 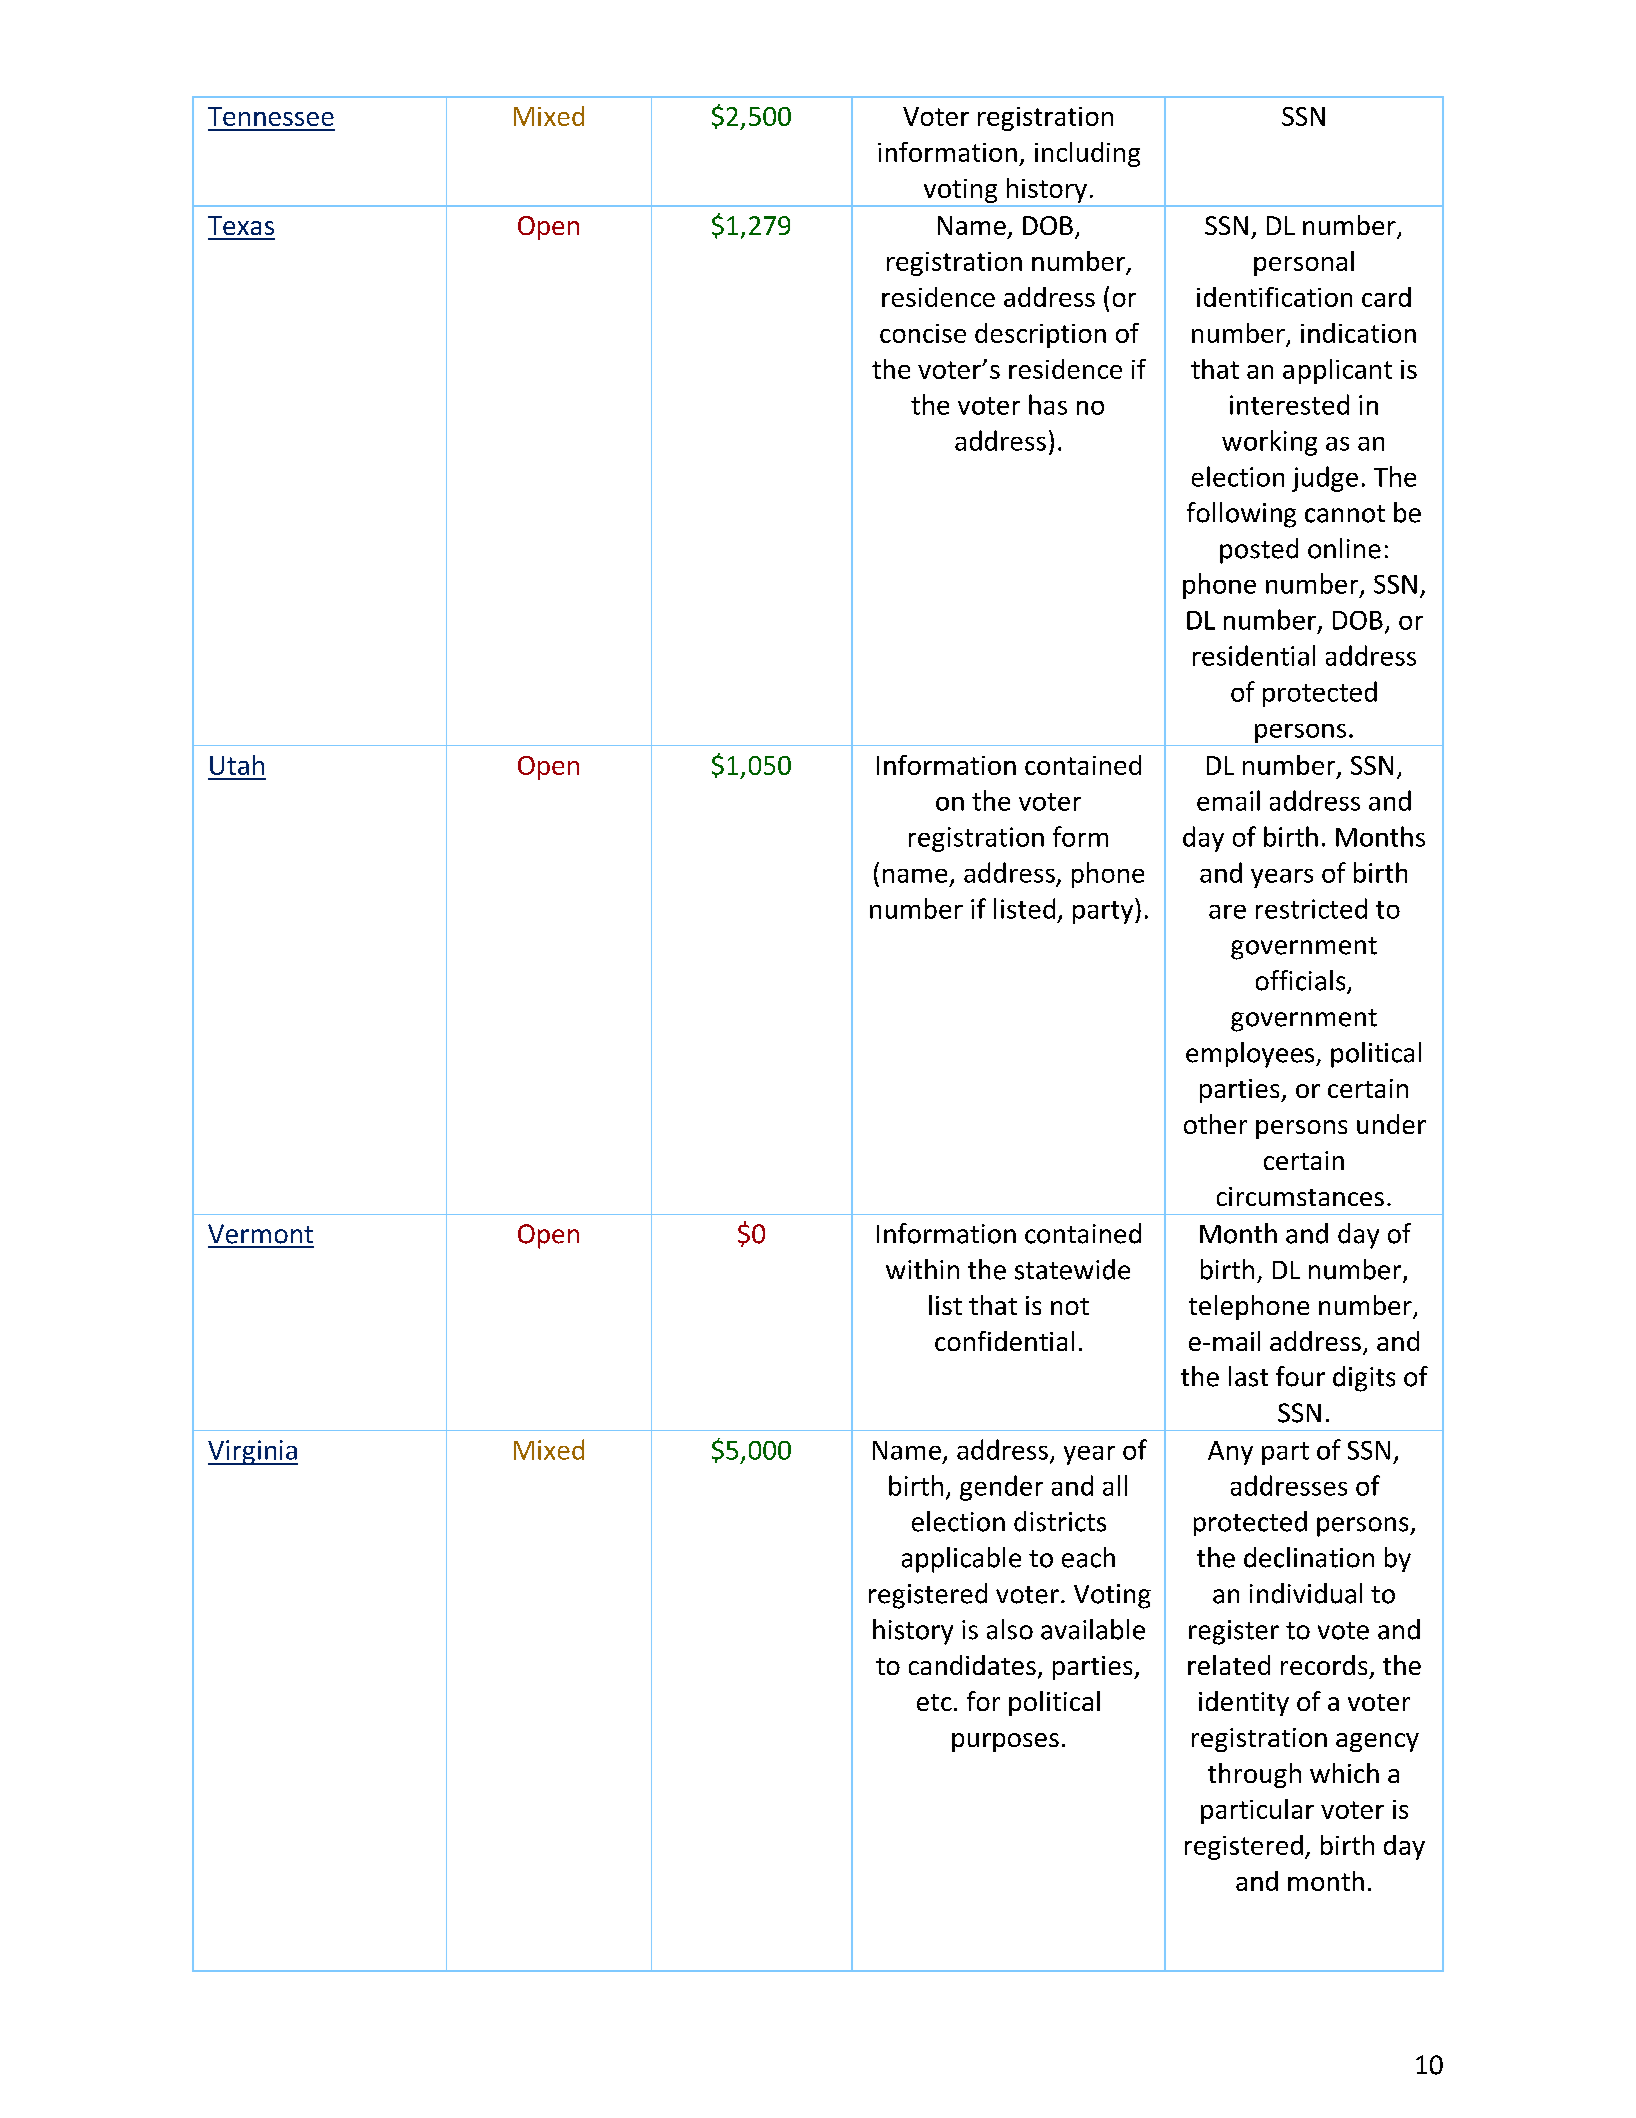 I want to click on etc, so click(x=934, y=1702).
